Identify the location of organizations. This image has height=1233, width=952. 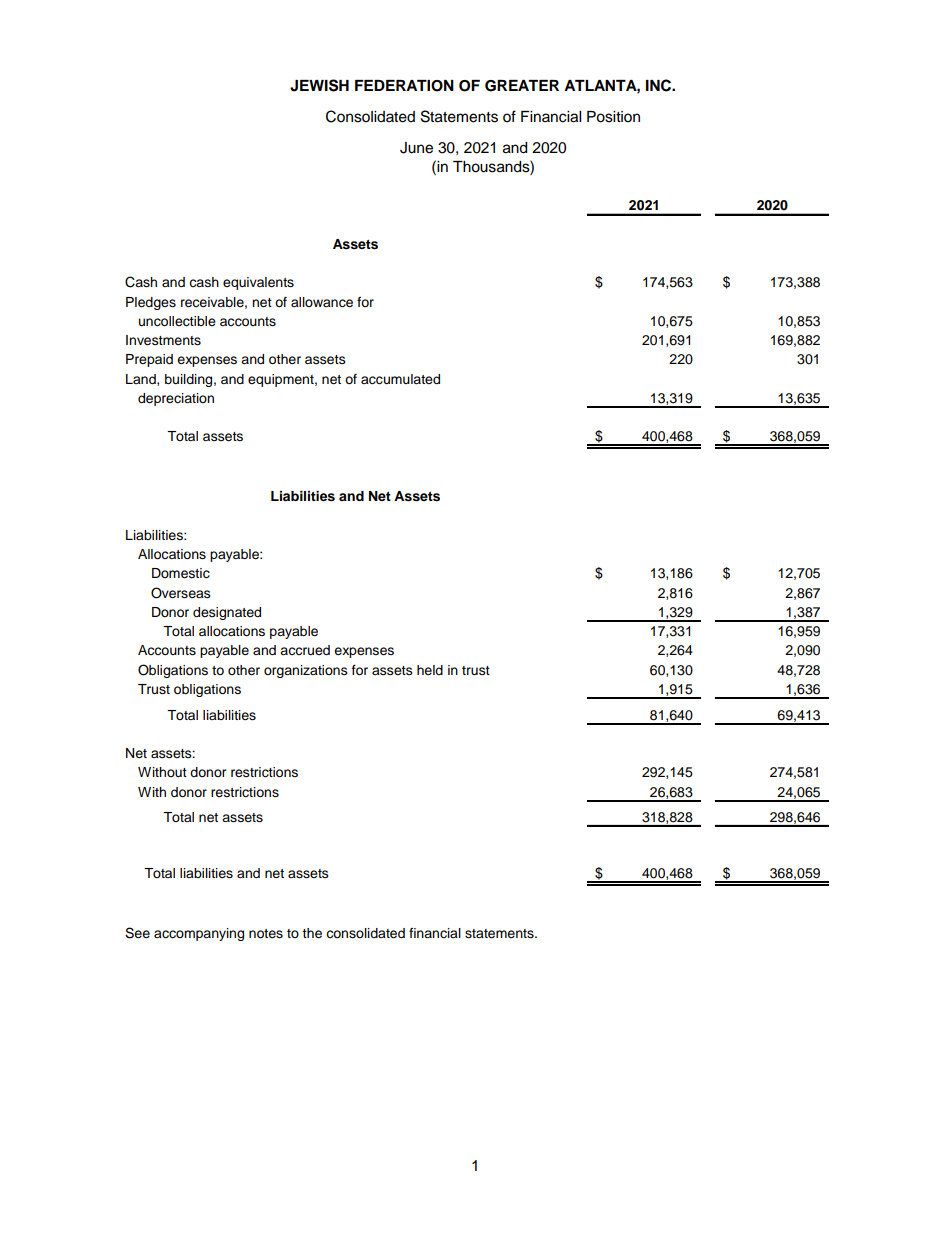
(306, 671).
